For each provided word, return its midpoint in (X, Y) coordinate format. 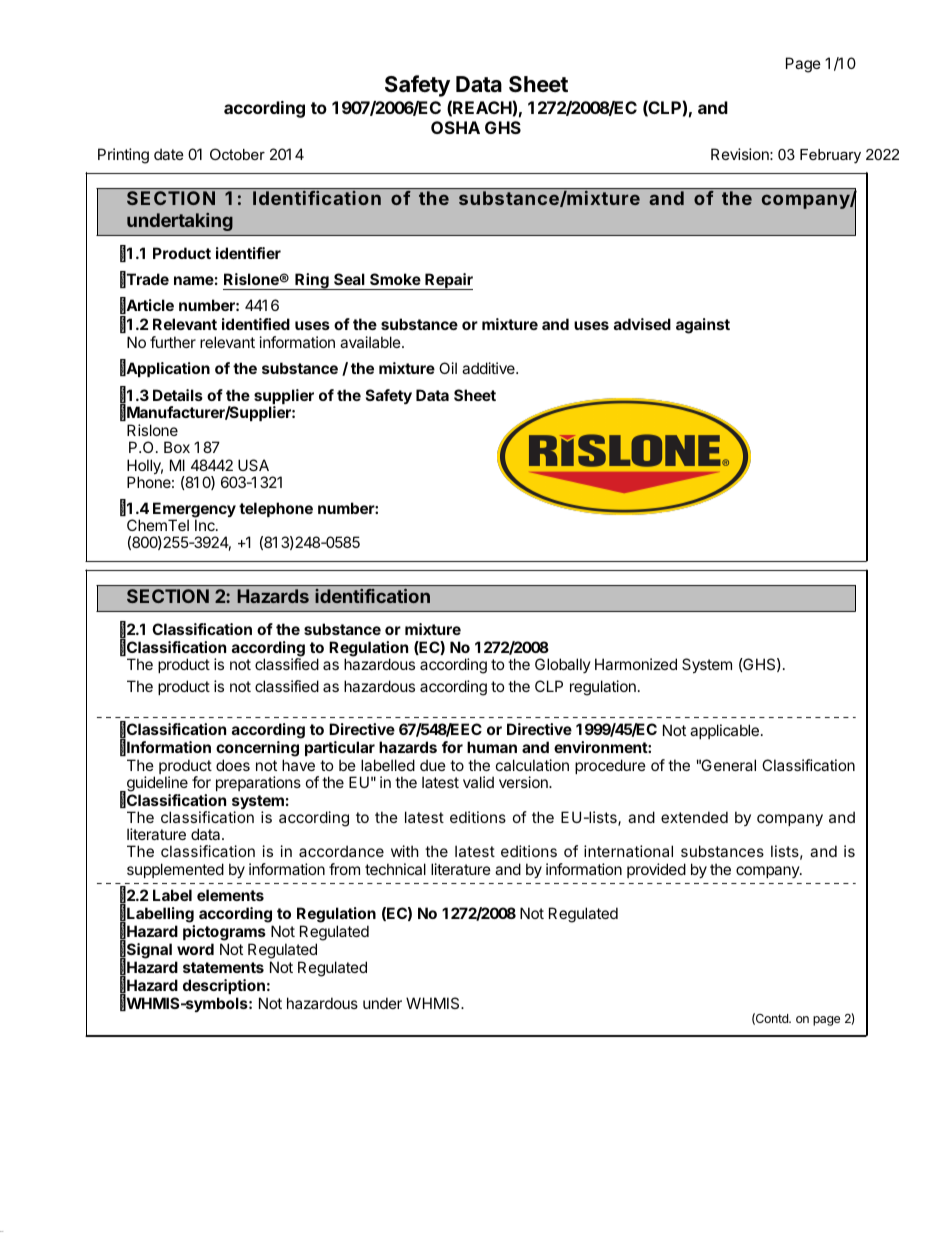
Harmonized (636, 664)
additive (489, 368)
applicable (724, 731)
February (830, 156)
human (492, 747)
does (233, 765)
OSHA (455, 127)
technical (395, 869)
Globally (563, 665)
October (237, 154)
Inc (206, 525)
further (173, 342)
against (703, 326)
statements (223, 967)
